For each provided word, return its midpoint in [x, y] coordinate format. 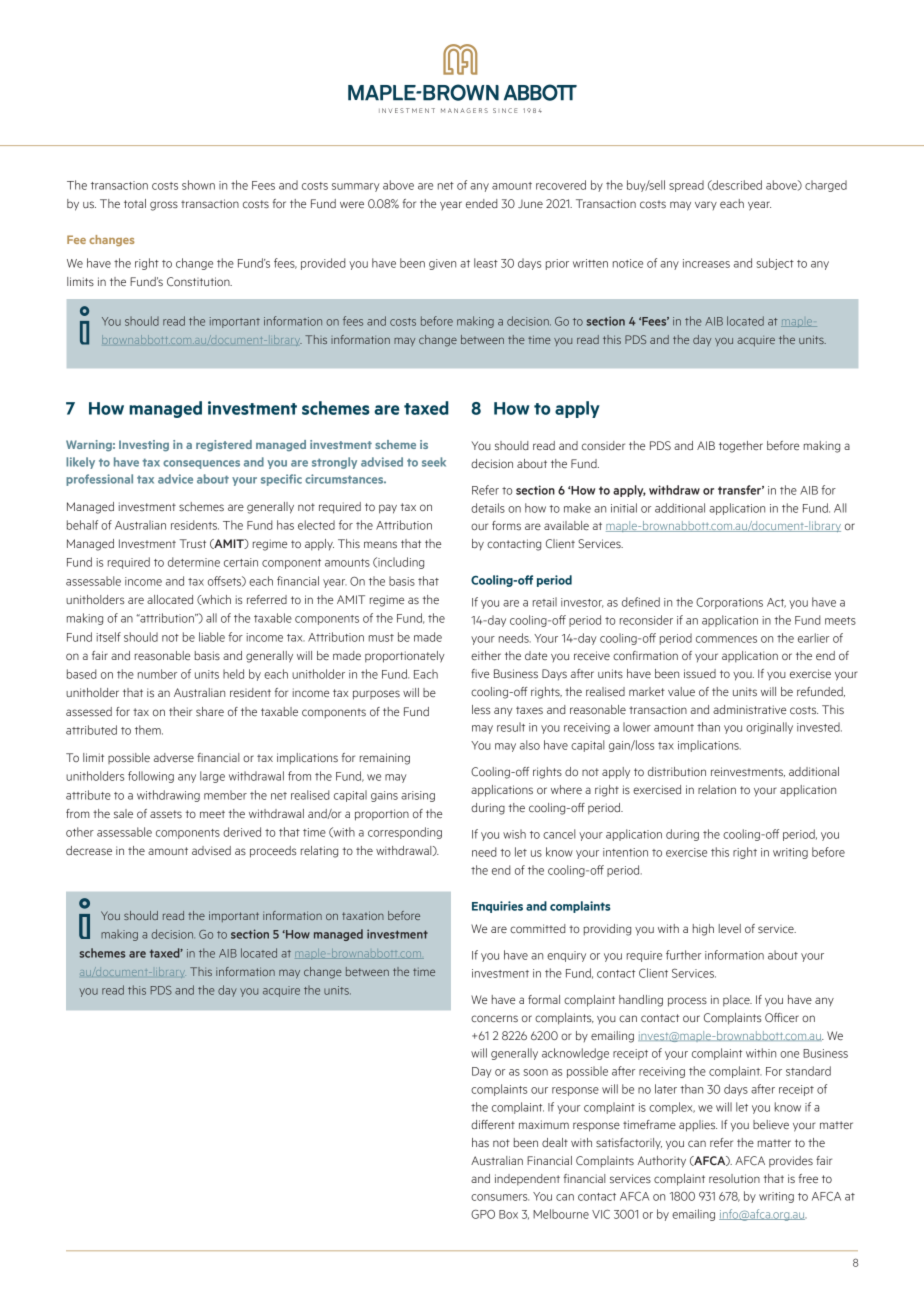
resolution [734, 1178]
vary [706, 205]
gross [164, 206]
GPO [483, 1214]
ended [482, 203]
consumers [500, 1197]
